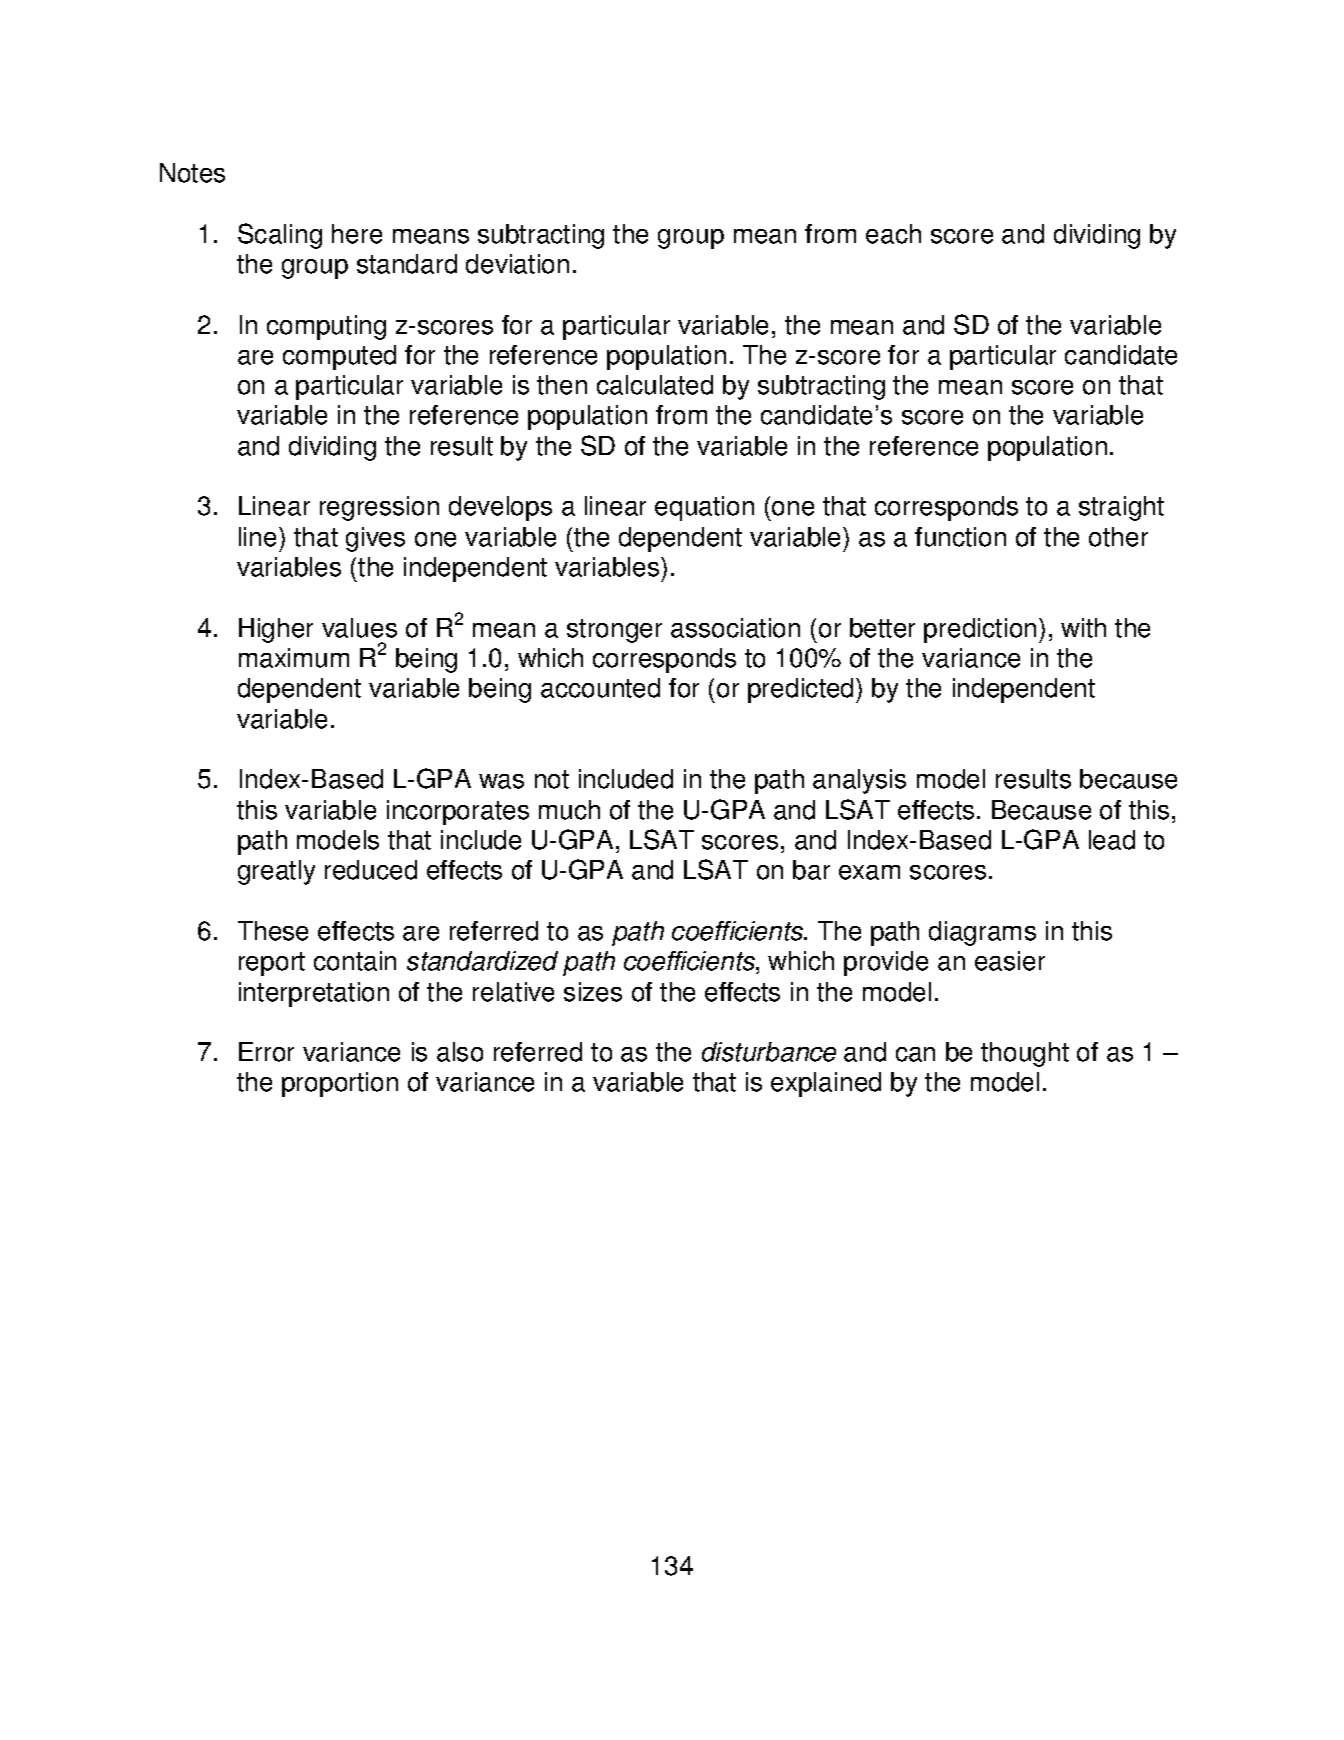 The height and width of the document is (1740, 1344). I want to click on much, so click(569, 810).
